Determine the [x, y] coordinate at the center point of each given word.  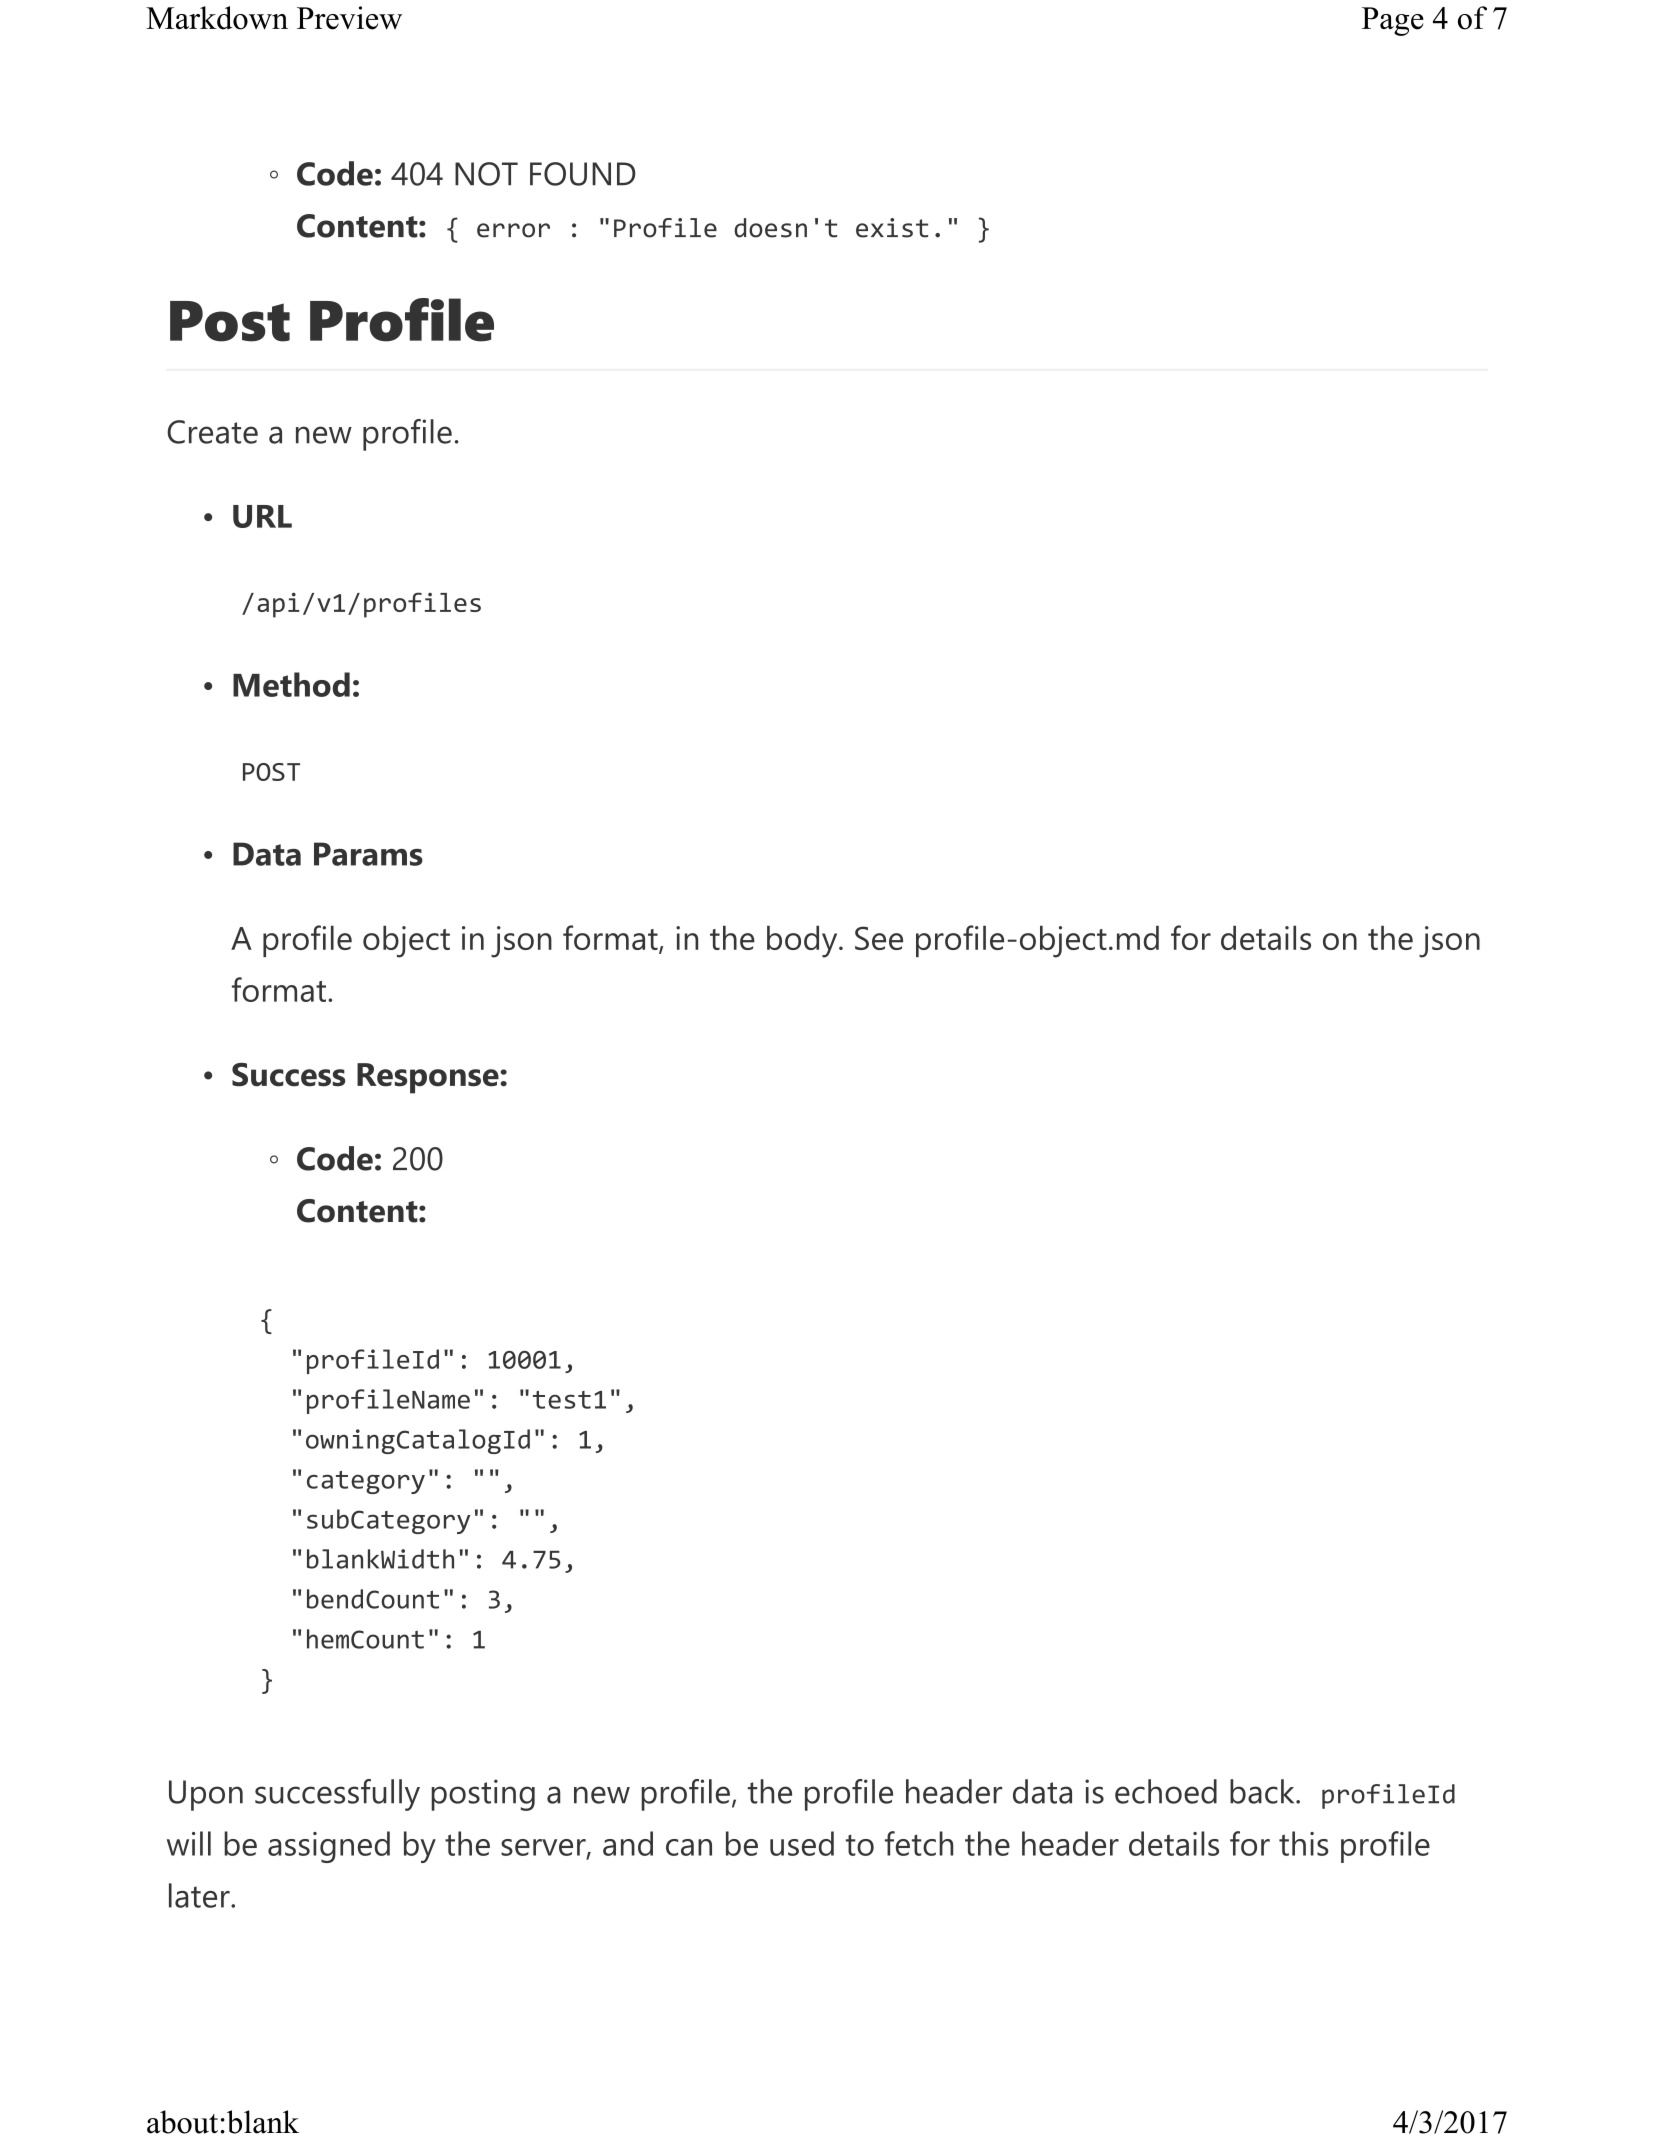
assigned [329, 1847]
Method [291, 684]
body [803, 941]
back [1263, 1791]
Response [429, 1078]
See [879, 938]
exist [892, 228]
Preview [349, 18]
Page [1393, 21]
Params [368, 854]
